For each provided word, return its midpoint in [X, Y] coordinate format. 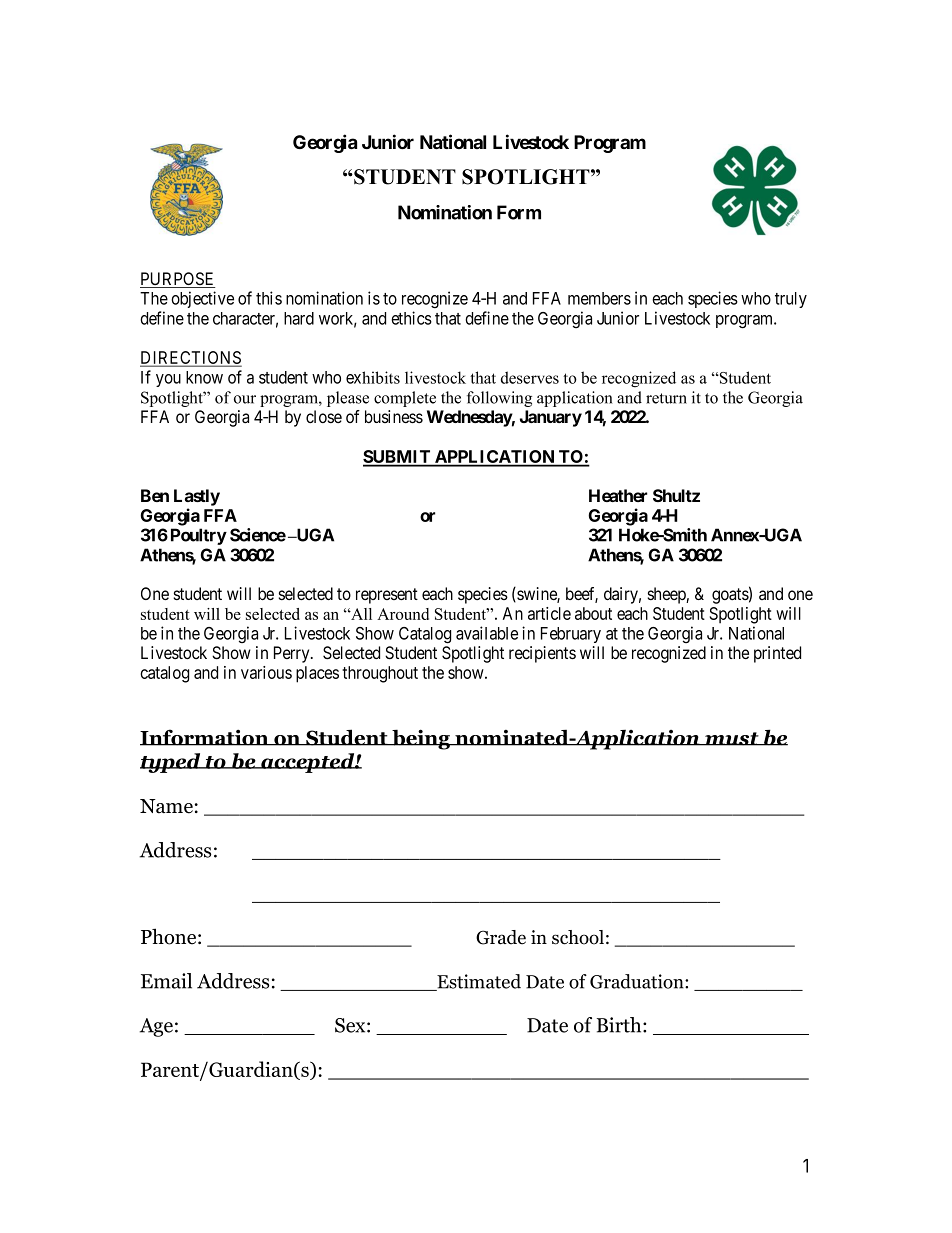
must [732, 739]
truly [791, 300]
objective [202, 299]
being [421, 739]
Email [166, 981]
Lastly [197, 497]
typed [171, 763]
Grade [501, 937]
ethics [411, 318]
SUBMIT [398, 458]
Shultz [676, 495]
